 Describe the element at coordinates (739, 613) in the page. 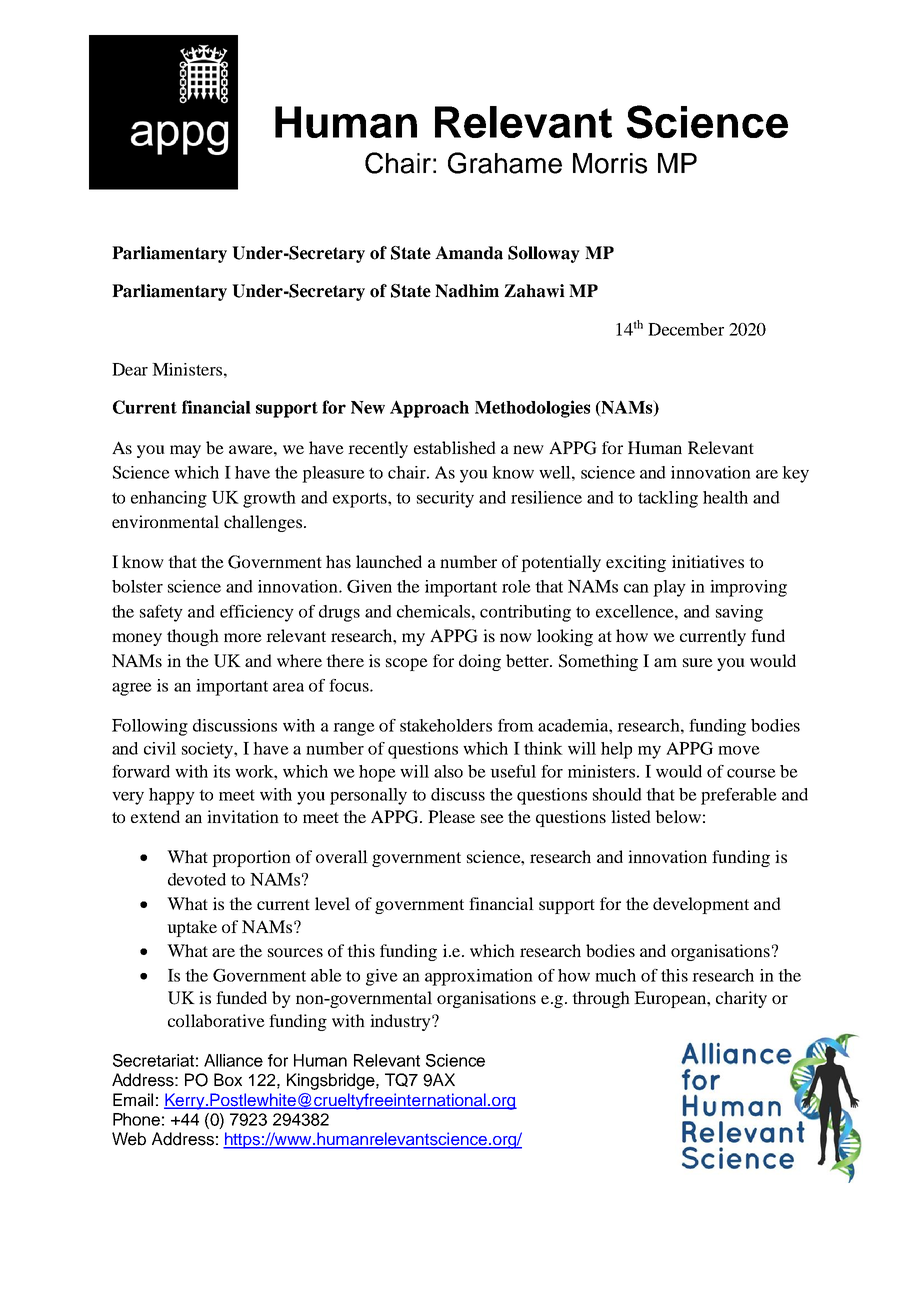

I see `saving` at that location.
